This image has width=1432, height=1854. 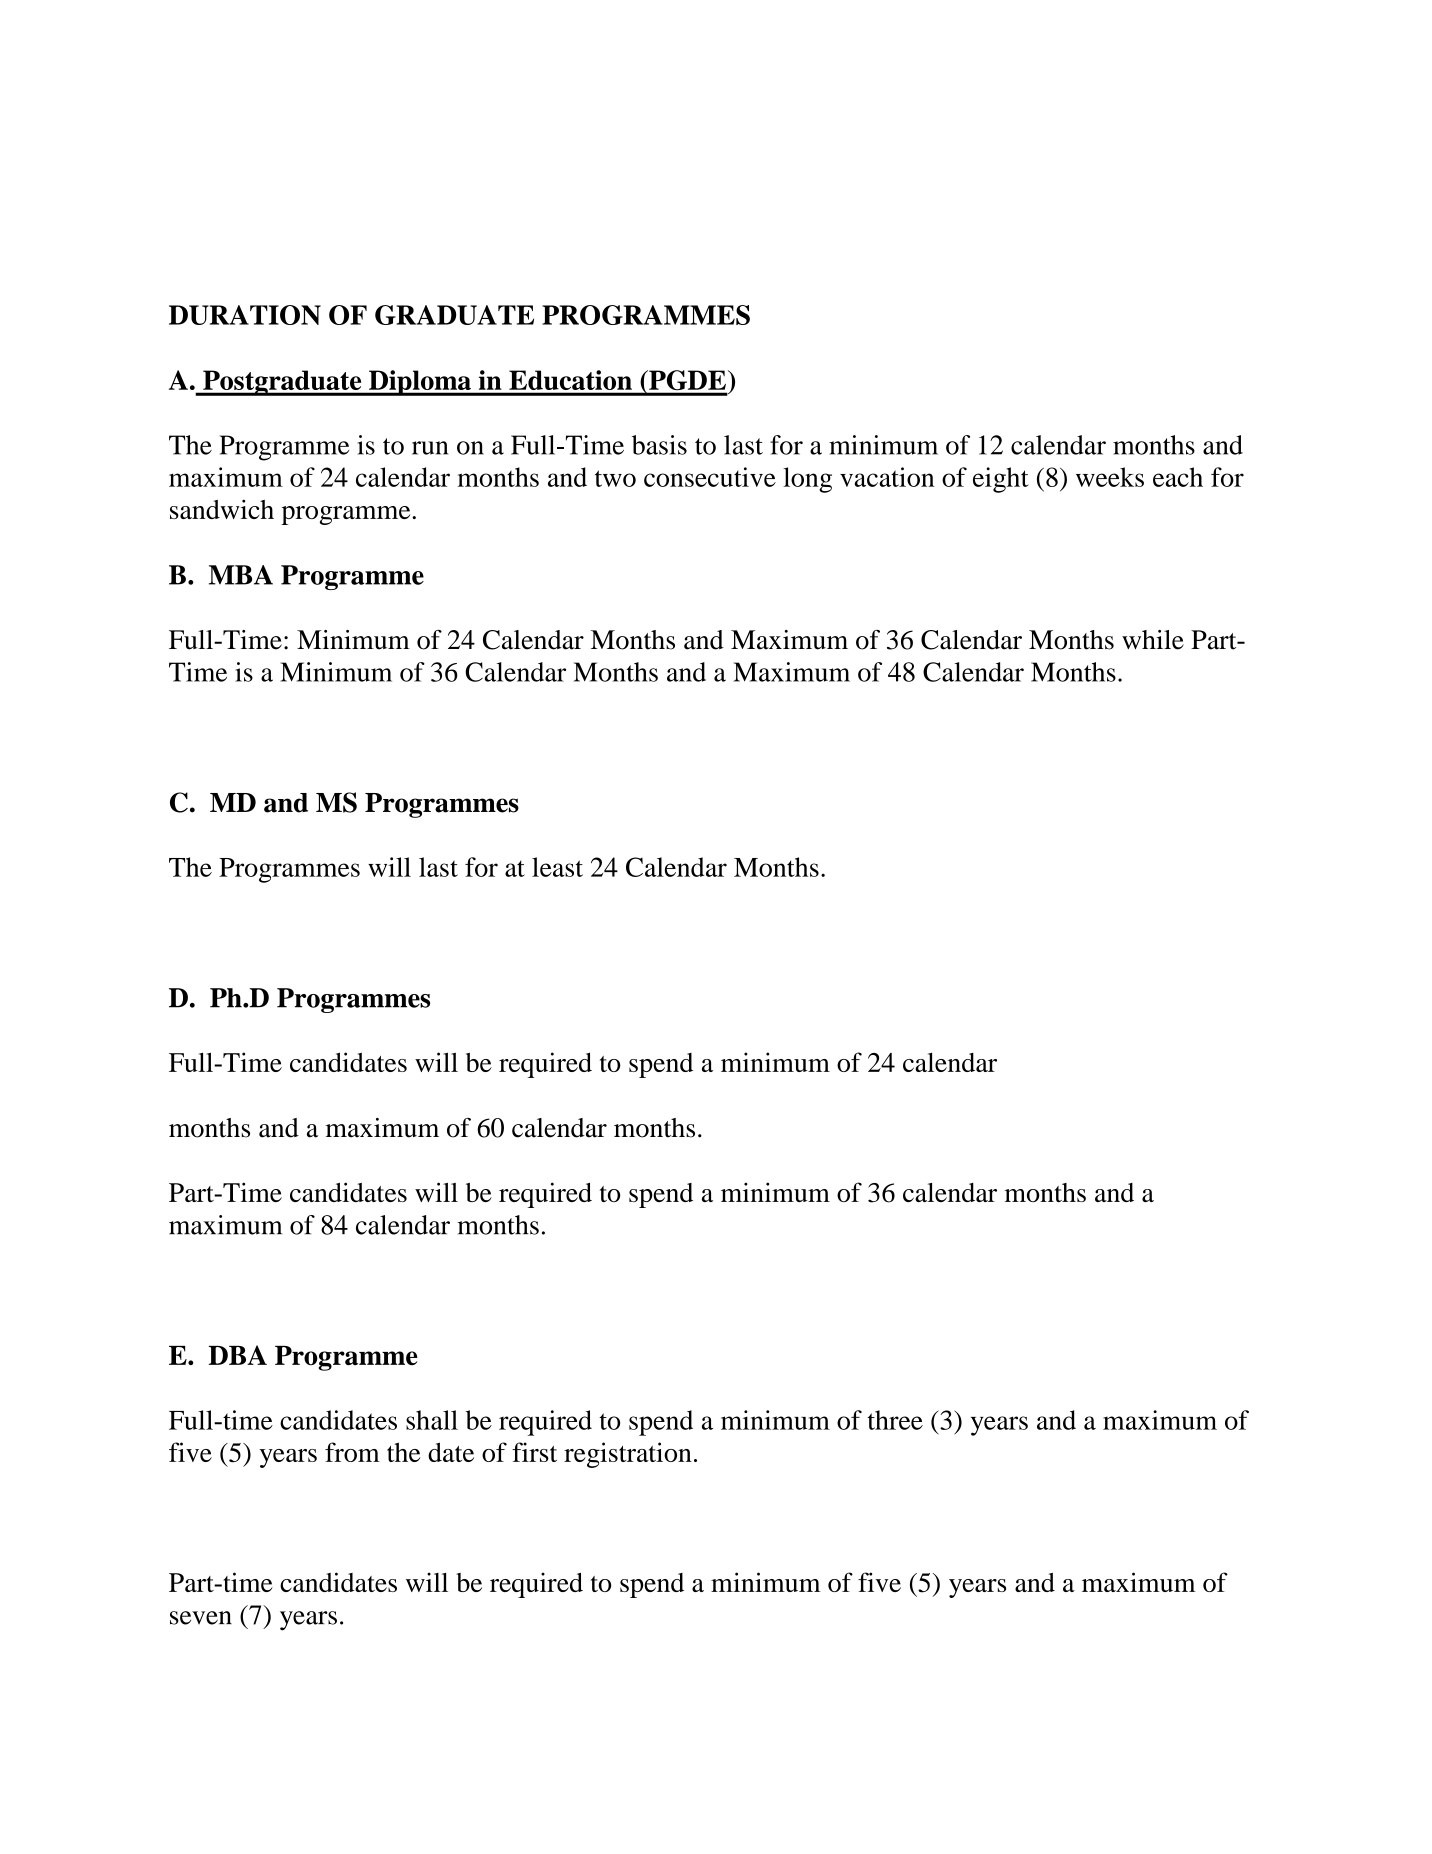 I want to click on basis, so click(x=659, y=445).
